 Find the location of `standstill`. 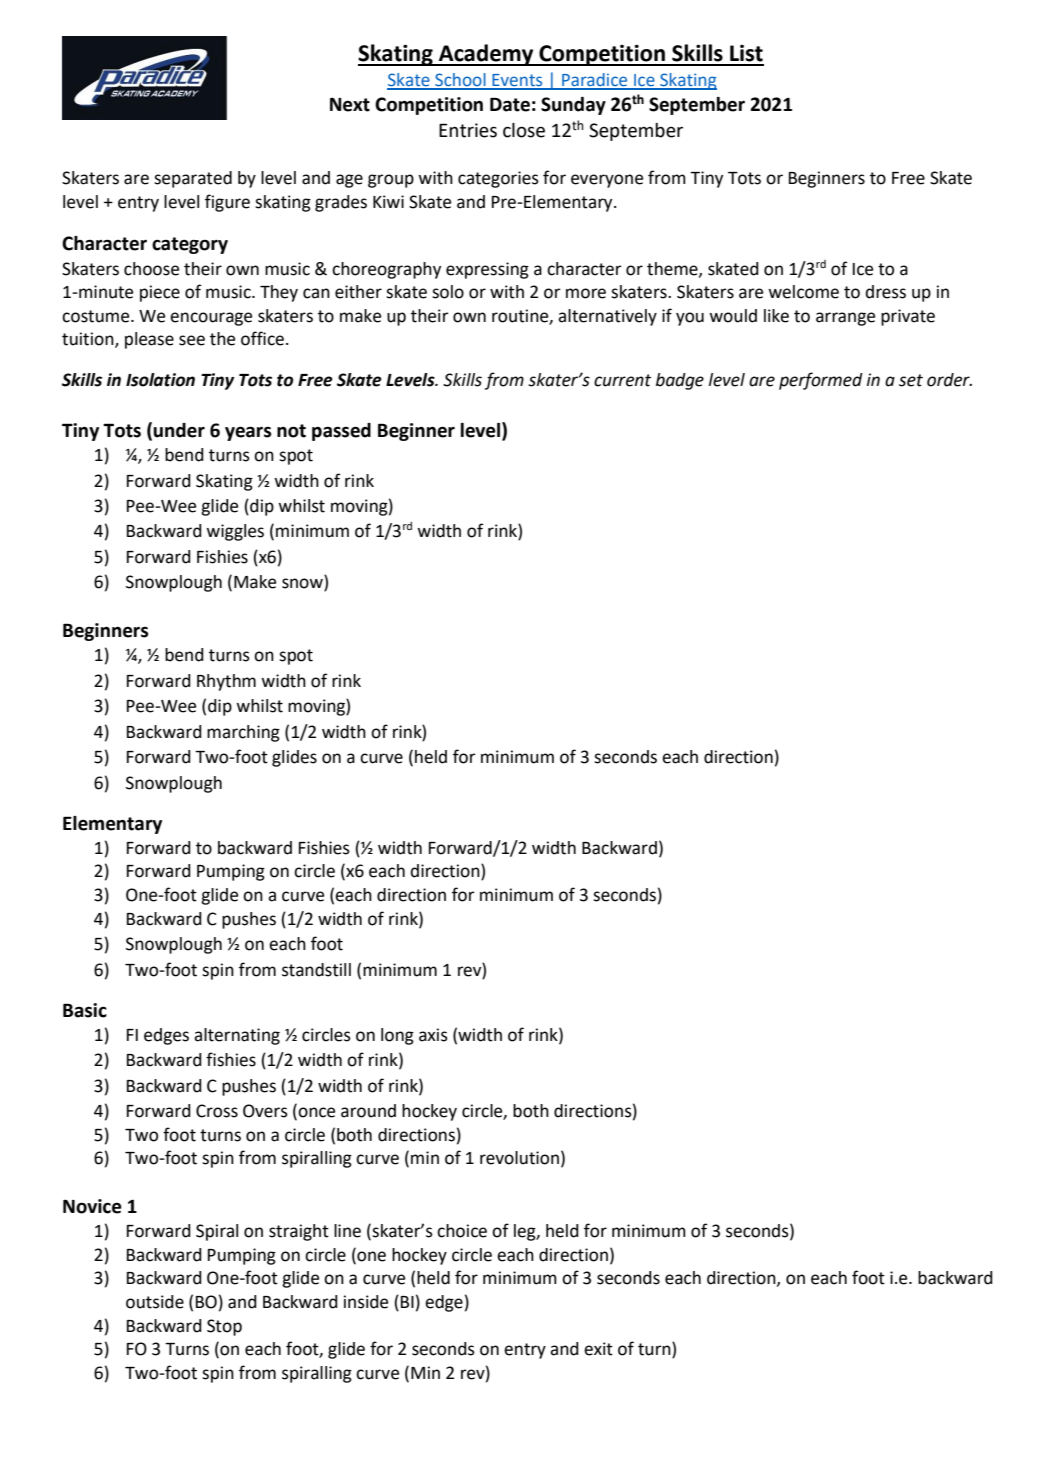

standstill is located at coordinates (316, 970).
